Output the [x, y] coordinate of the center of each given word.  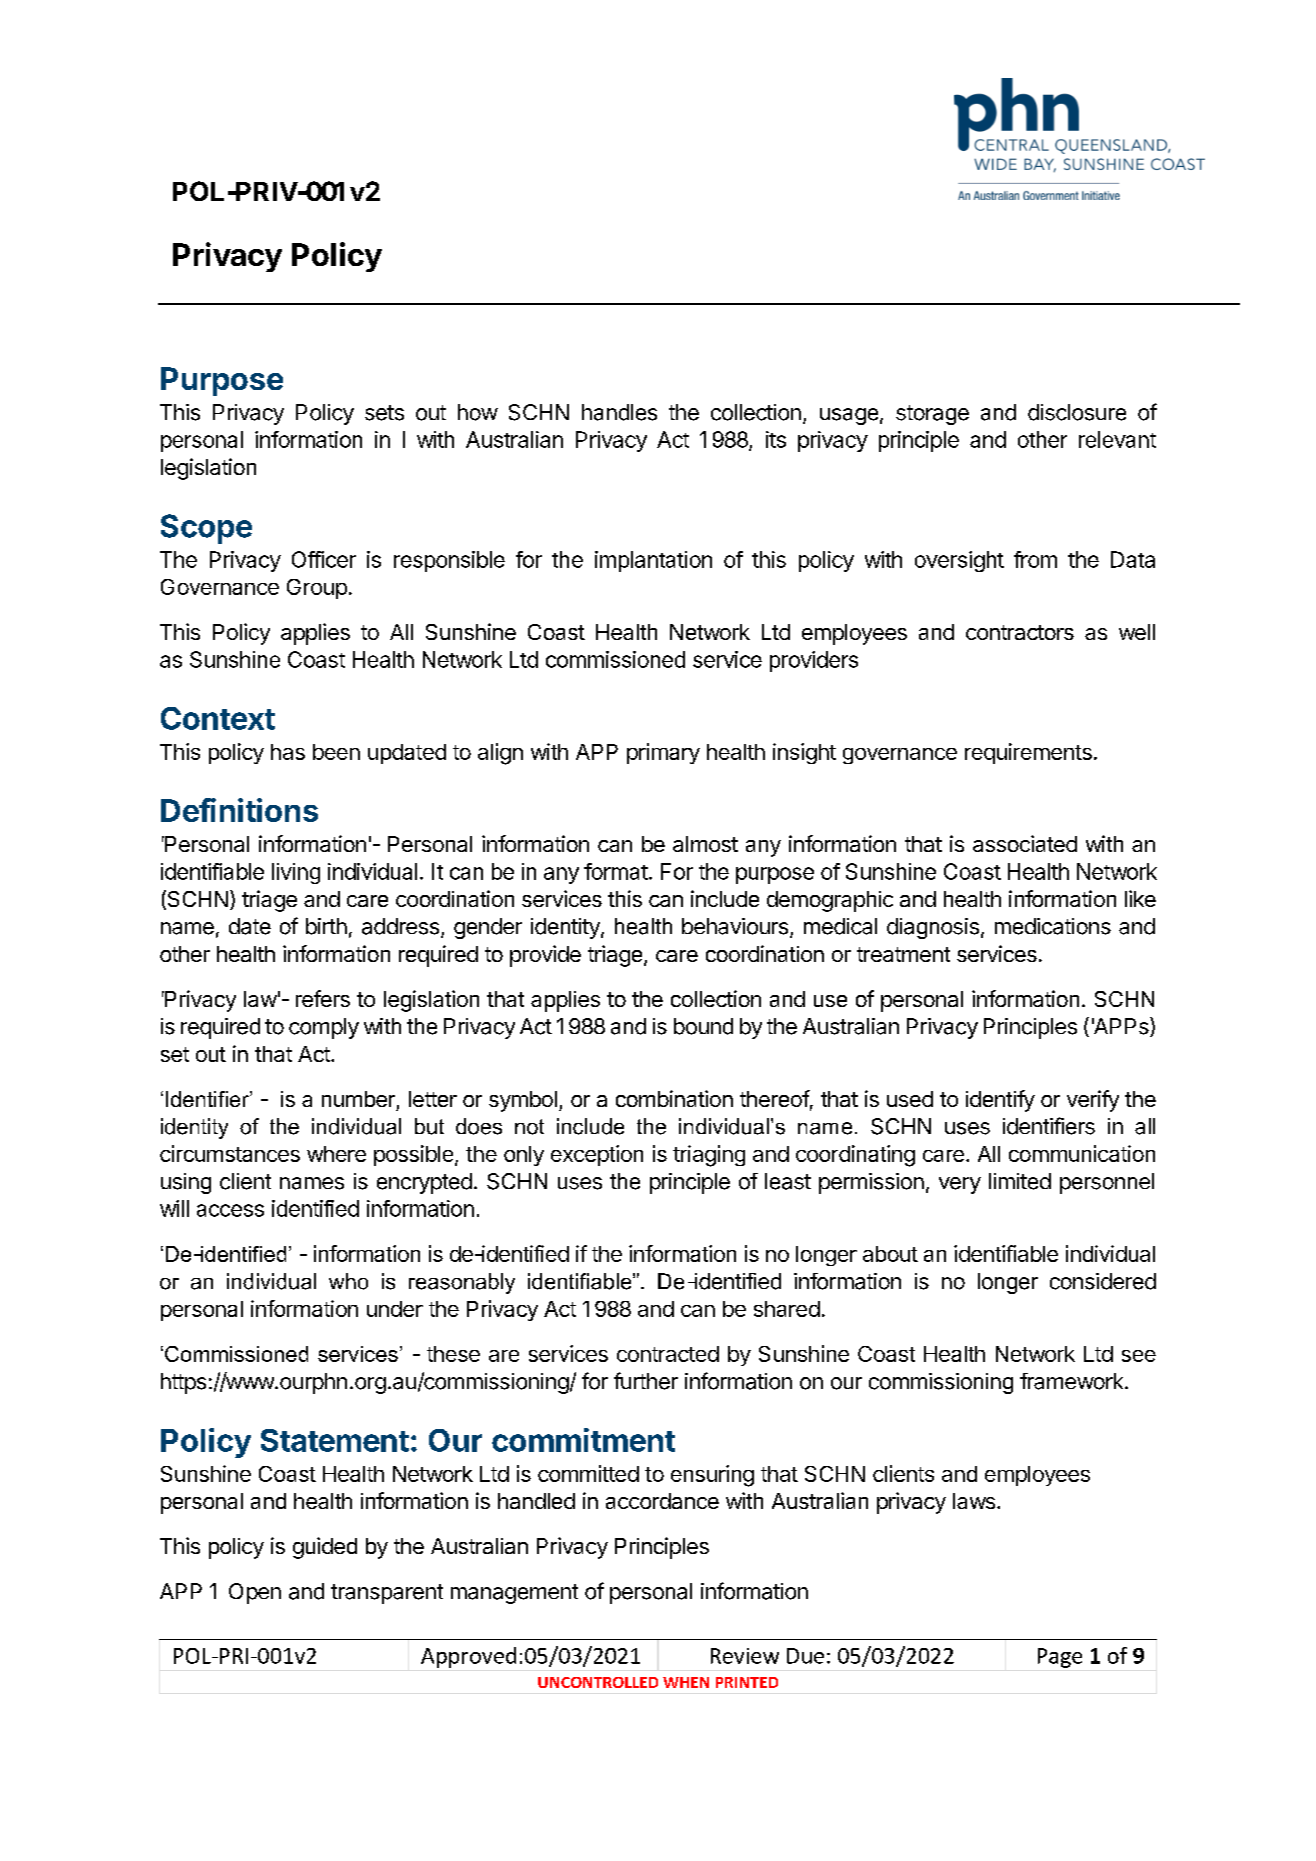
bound [703, 1026]
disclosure [1077, 412]
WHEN [686, 1682]
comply [324, 1028]
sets [384, 413]
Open [255, 1593]
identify [1000, 1101]
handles [619, 412]
